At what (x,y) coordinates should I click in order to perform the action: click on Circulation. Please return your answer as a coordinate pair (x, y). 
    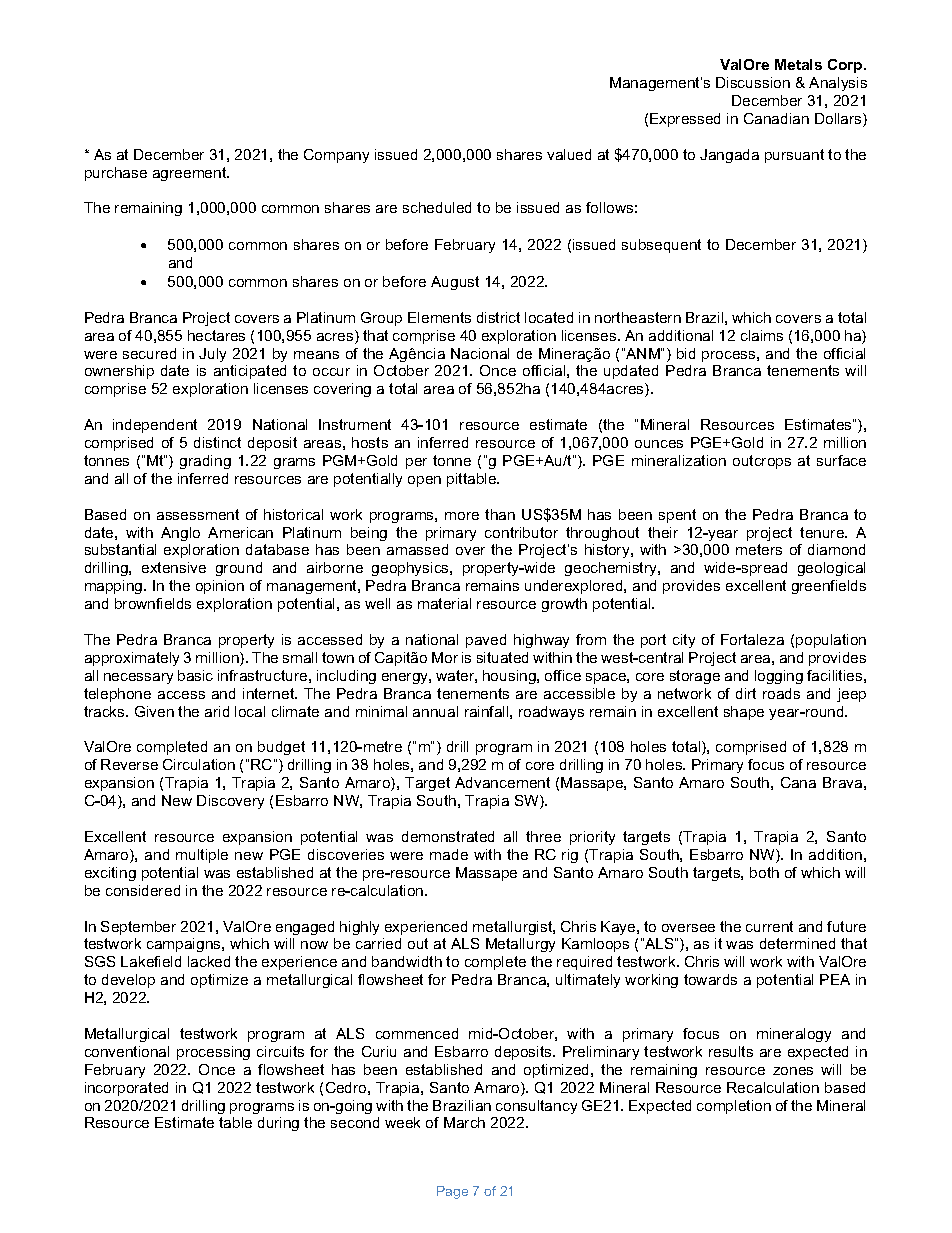
    Looking at the image, I should click on (199, 764).
